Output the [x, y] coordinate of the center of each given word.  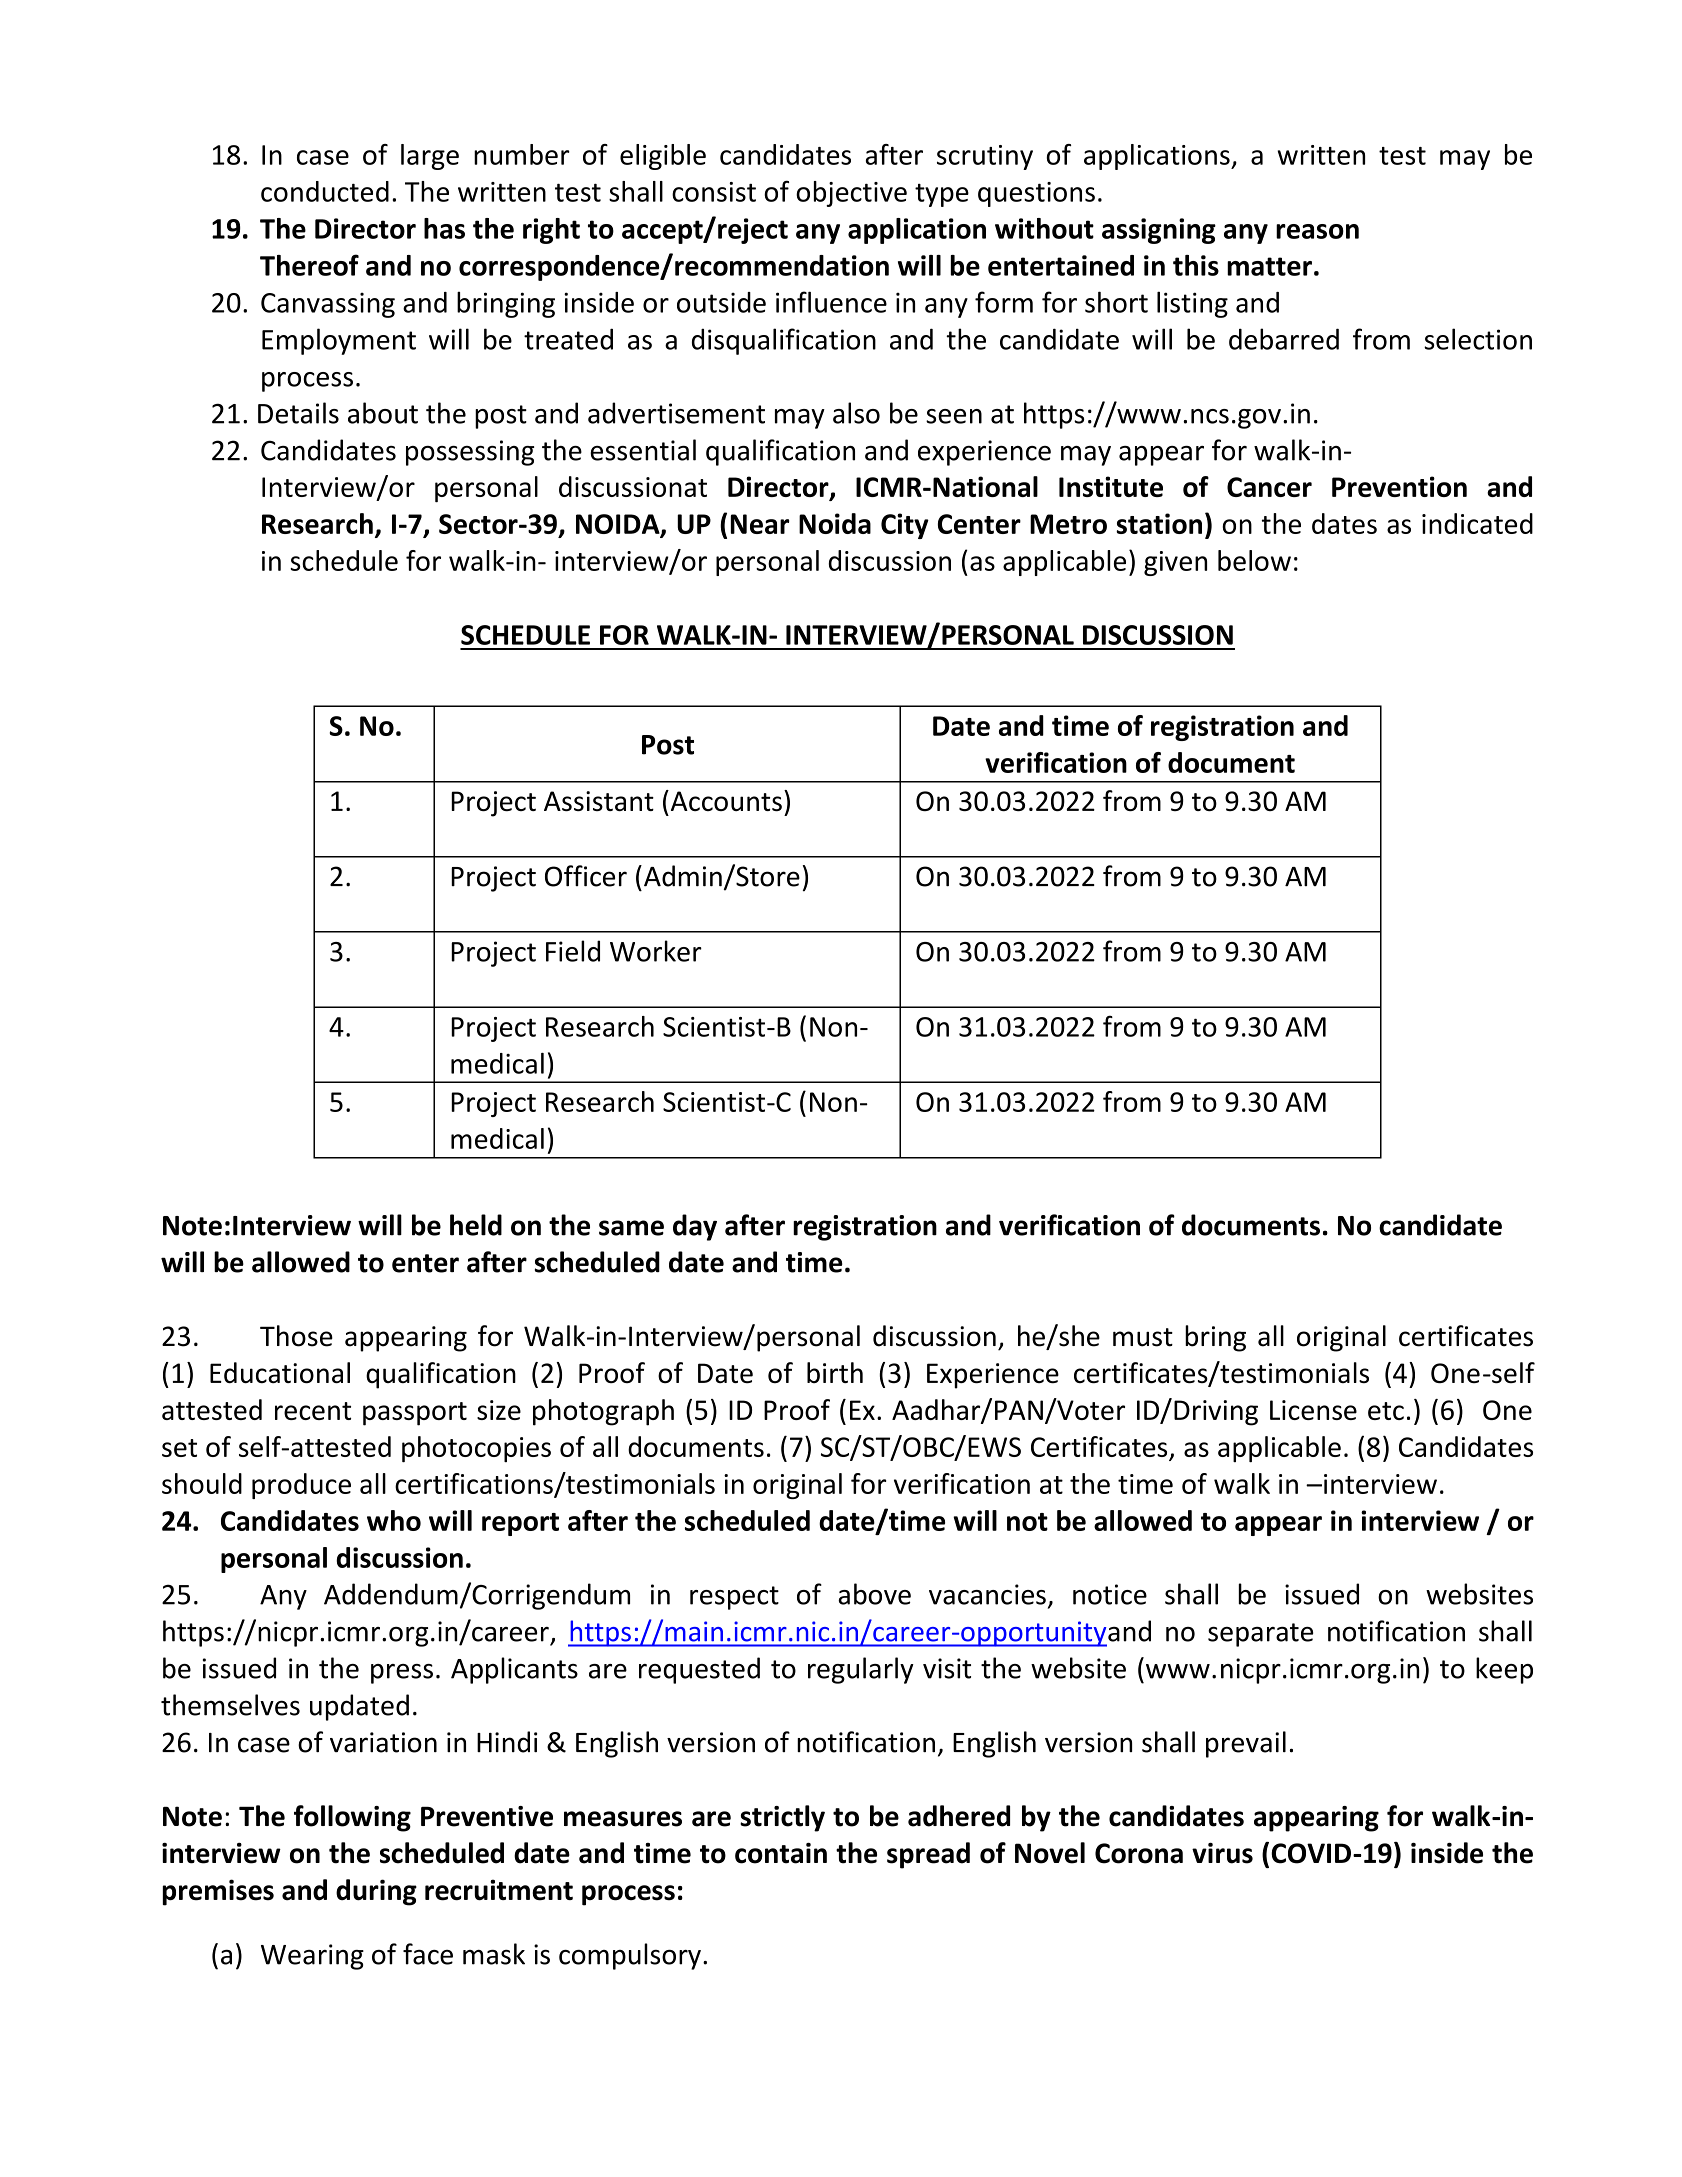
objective [851, 194]
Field [573, 951]
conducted [325, 191]
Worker [656, 951]
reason [1317, 231]
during [376, 1892]
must [1143, 1337]
